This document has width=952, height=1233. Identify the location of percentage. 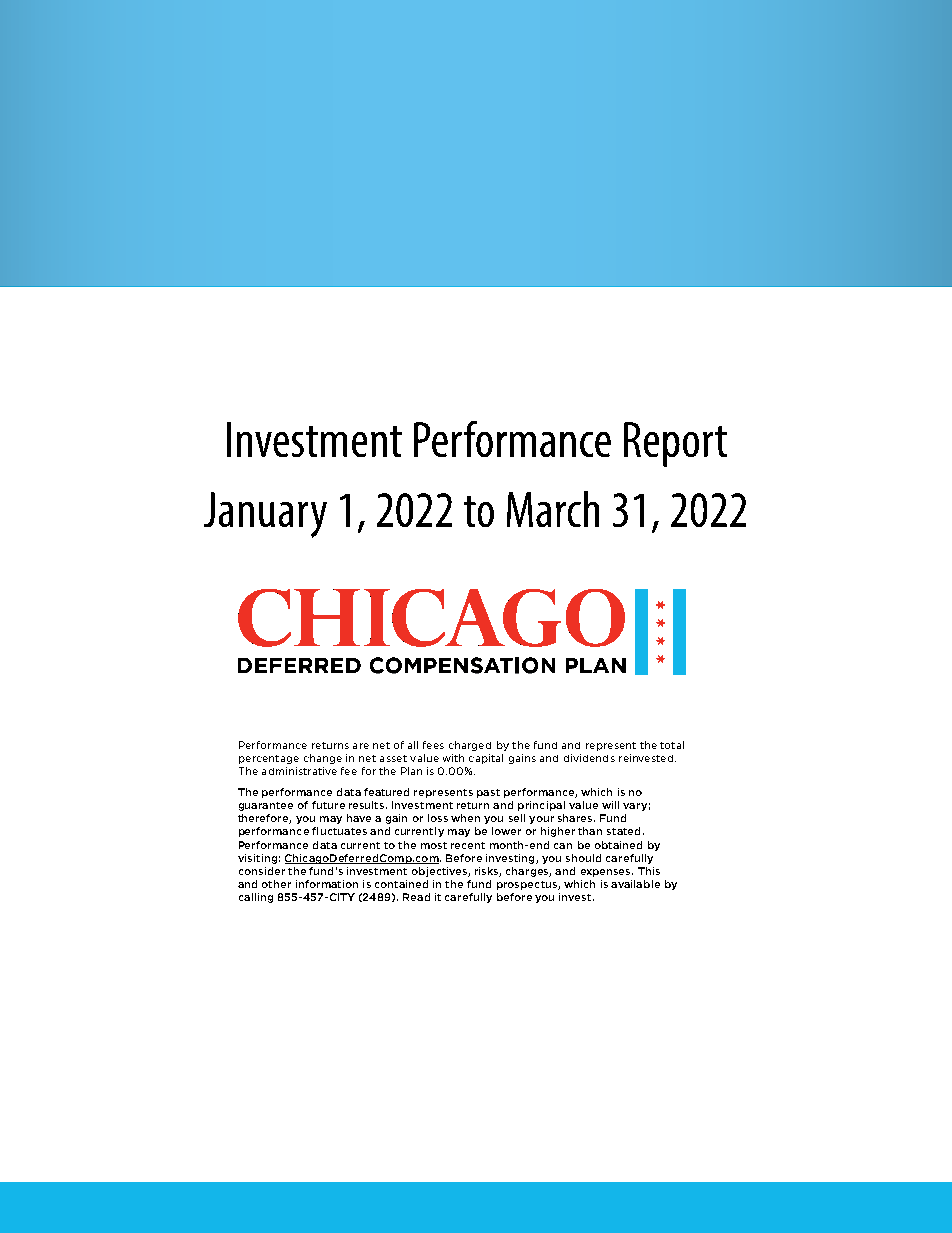
(269, 759).
